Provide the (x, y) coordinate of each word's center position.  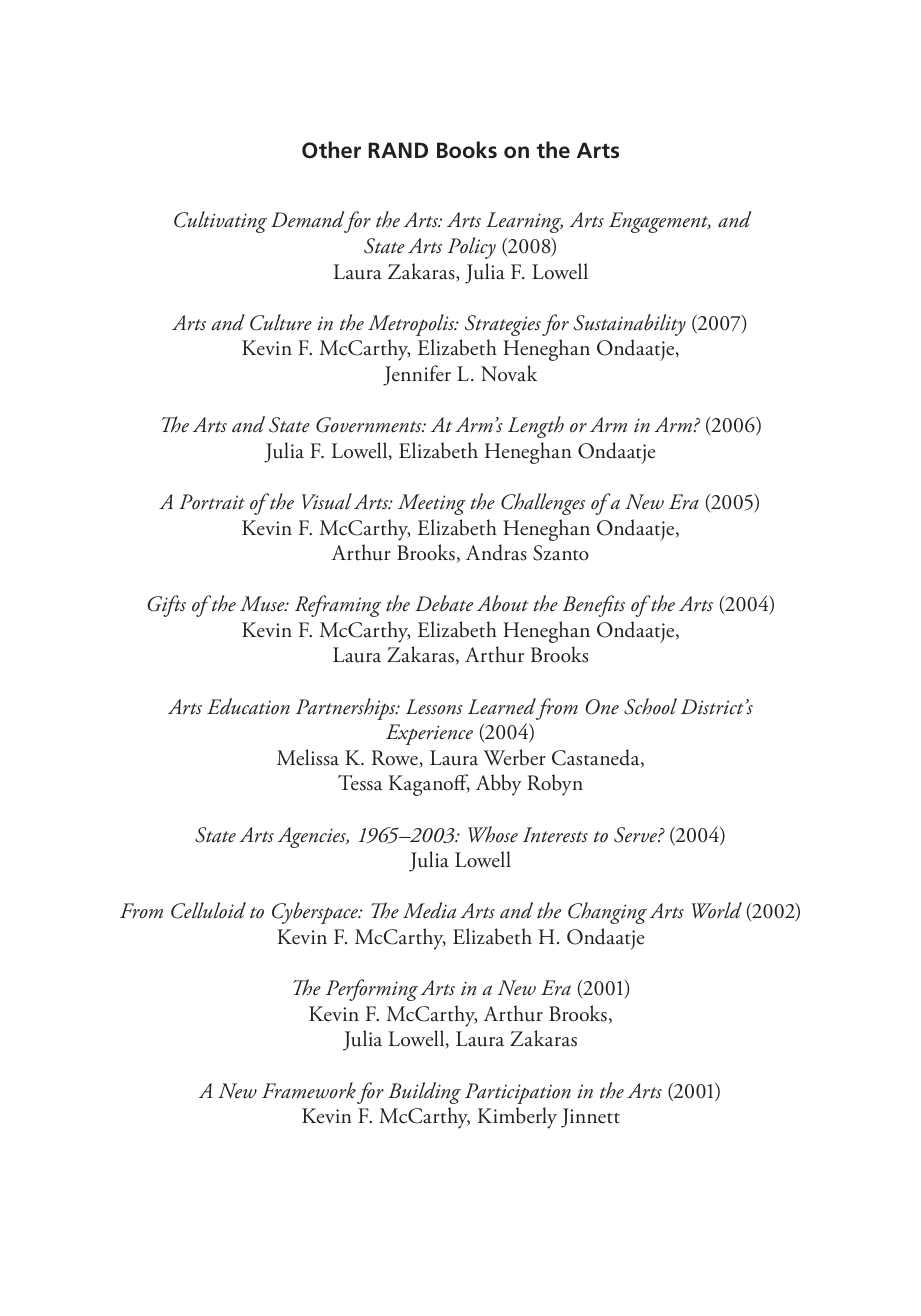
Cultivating (220, 222)
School (650, 706)
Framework (309, 1090)
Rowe (396, 759)
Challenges (543, 504)
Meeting (432, 504)
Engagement (660, 222)
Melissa (308, 757)
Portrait (212, 502)
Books (467, 149)
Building (424, 1093)
